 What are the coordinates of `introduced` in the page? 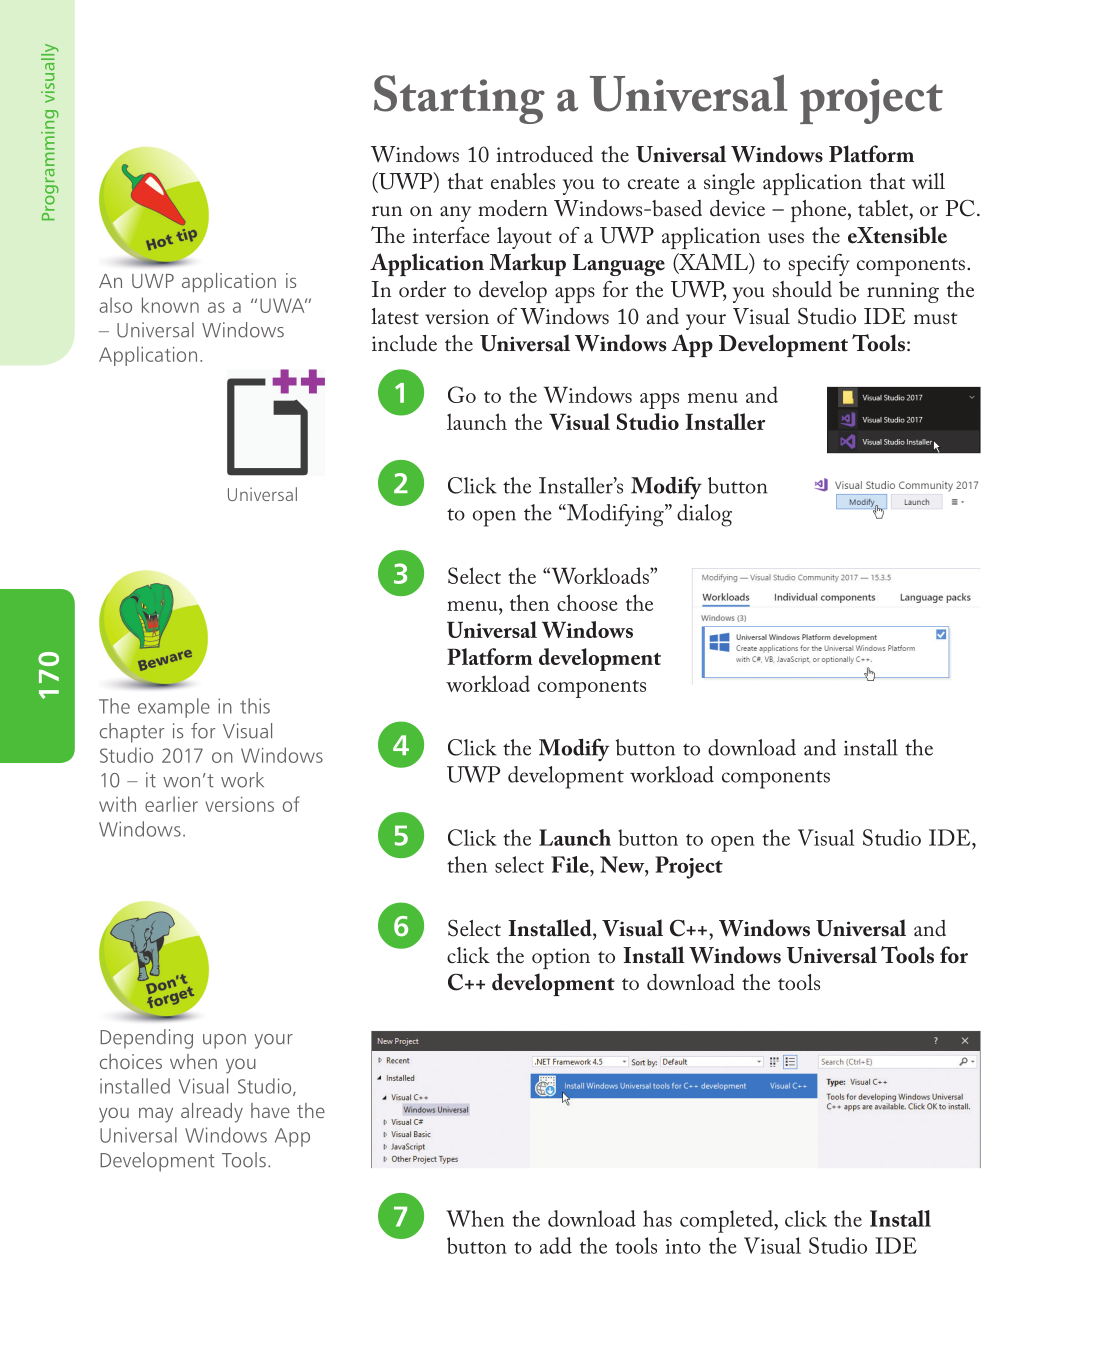 It's located at (544, 154).
